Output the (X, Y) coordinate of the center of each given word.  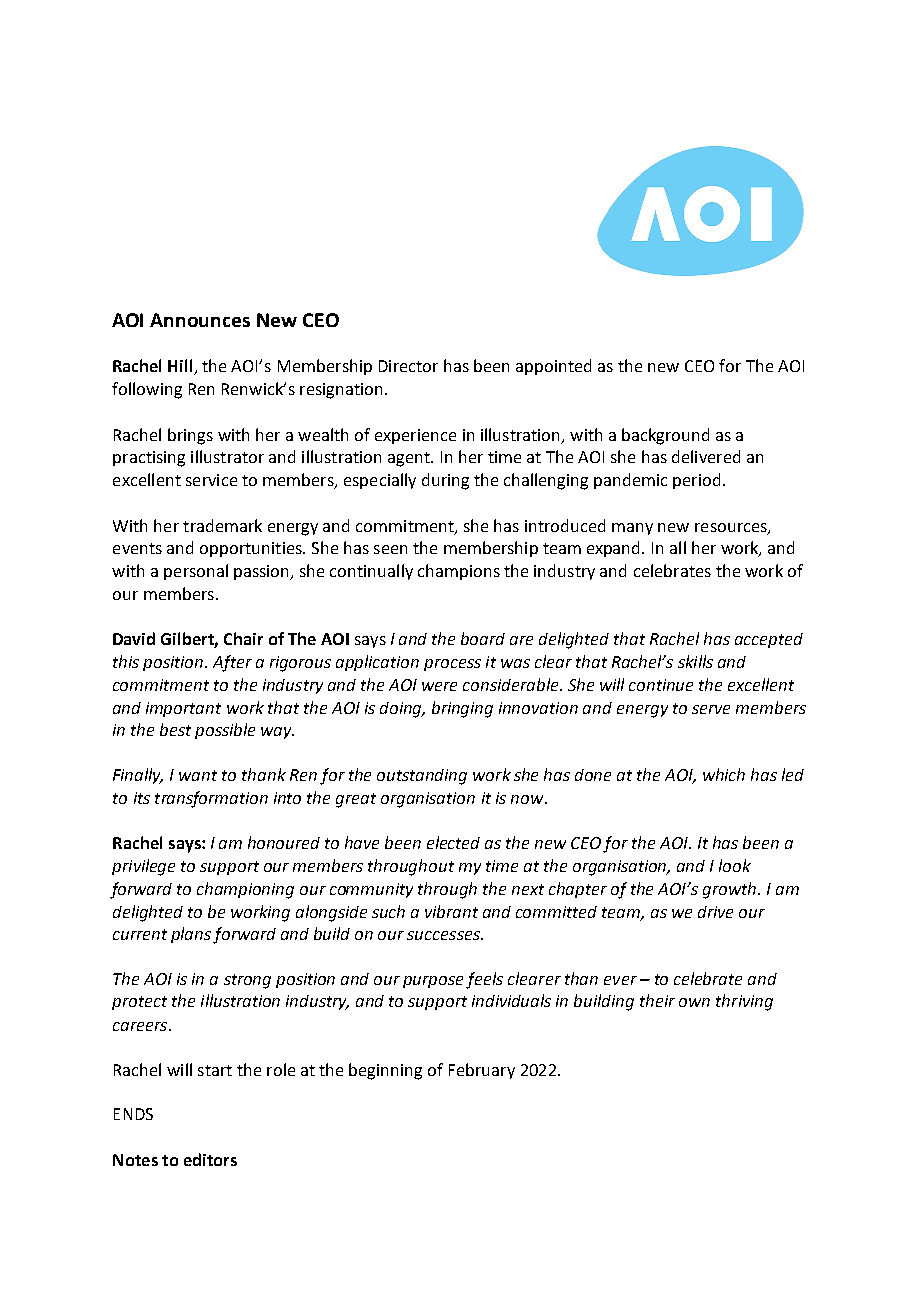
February (482, 1071)
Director (408, 366)
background (665, 436)
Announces (200, 320)
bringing (462, 709)
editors (210, 1159)
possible (225, 731)
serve (711, 709)
